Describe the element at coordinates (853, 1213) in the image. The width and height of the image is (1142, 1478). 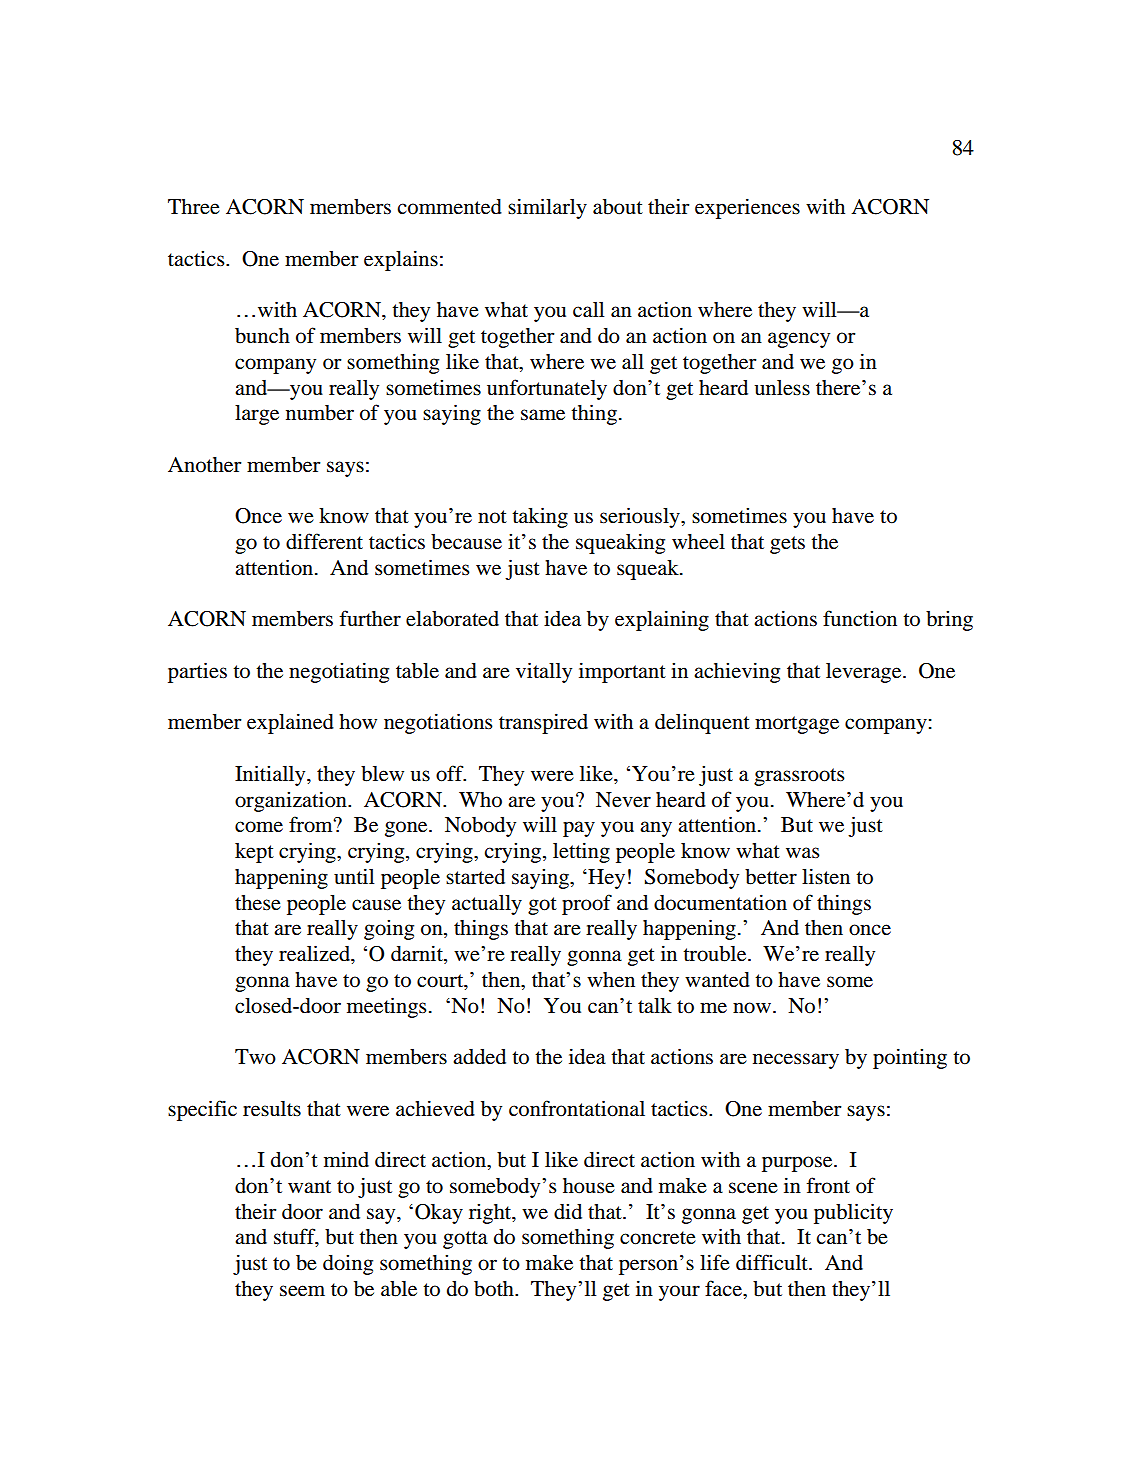
I see `publicity` at that location.
